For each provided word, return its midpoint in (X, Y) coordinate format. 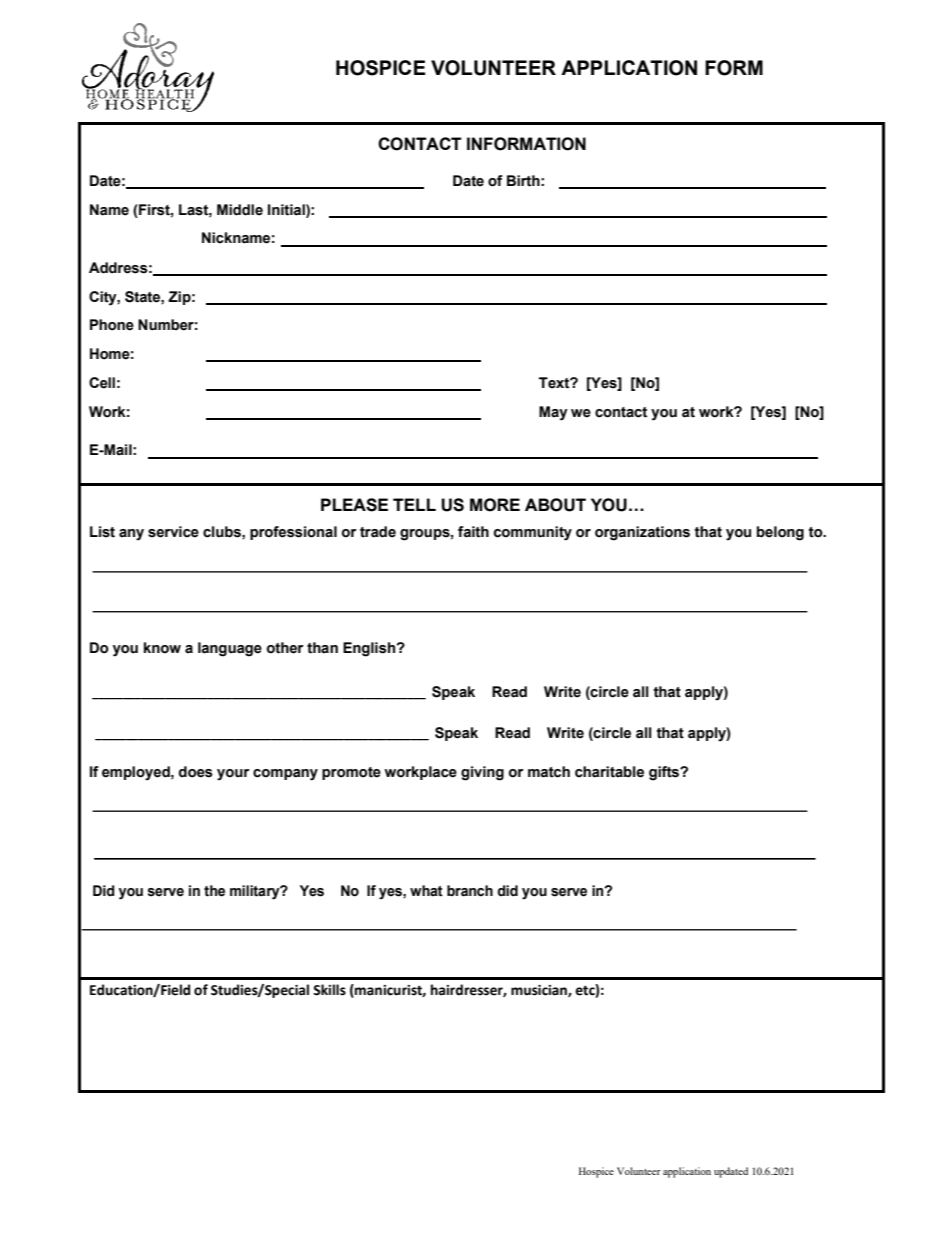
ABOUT (555, 505)
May (553, 413)
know (162, 648)
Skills (329, 990)
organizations (642, 533)
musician (540, 991)
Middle (240, 210)
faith (473, 532)
